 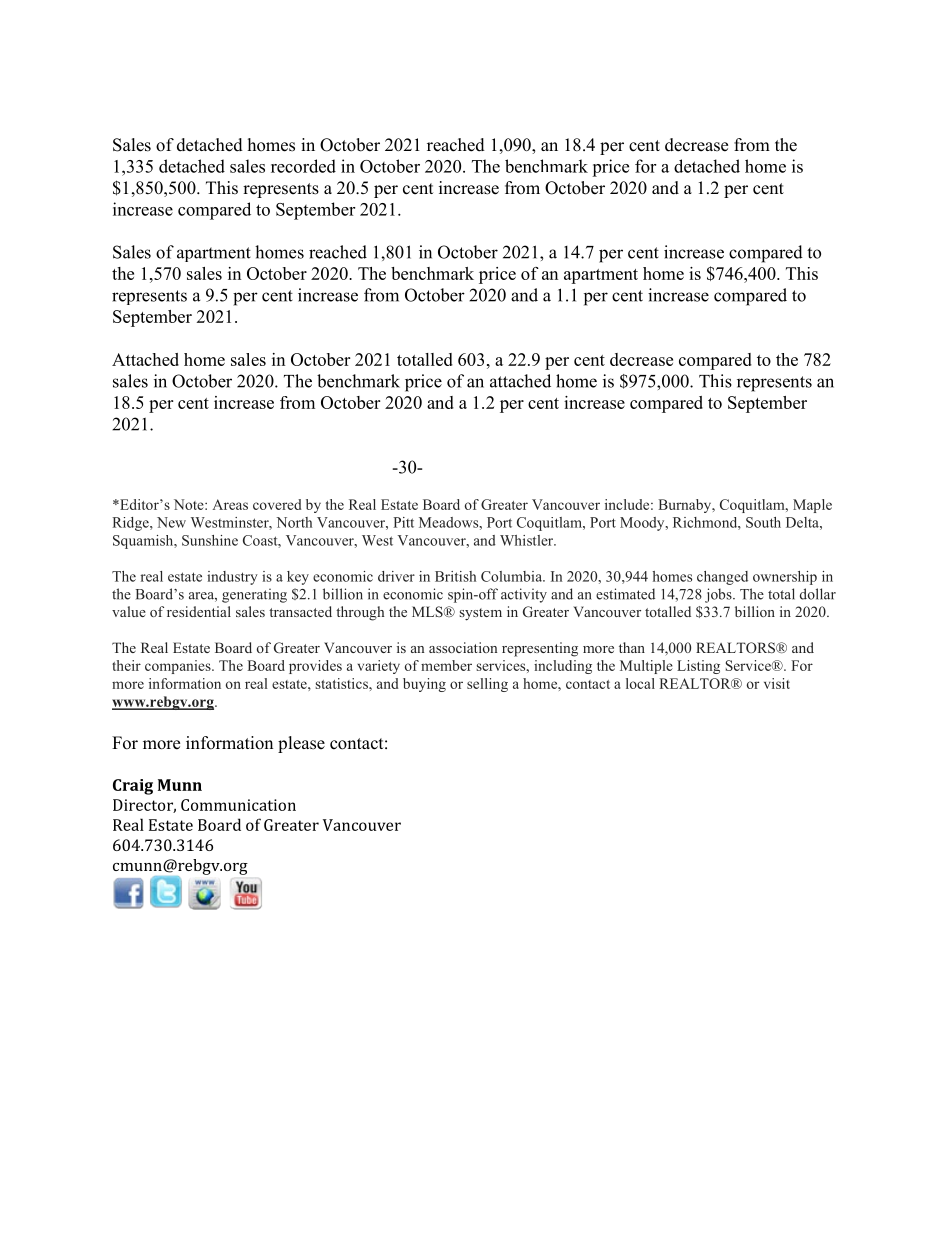 I want to click on North, so click(x=294, y=522).
